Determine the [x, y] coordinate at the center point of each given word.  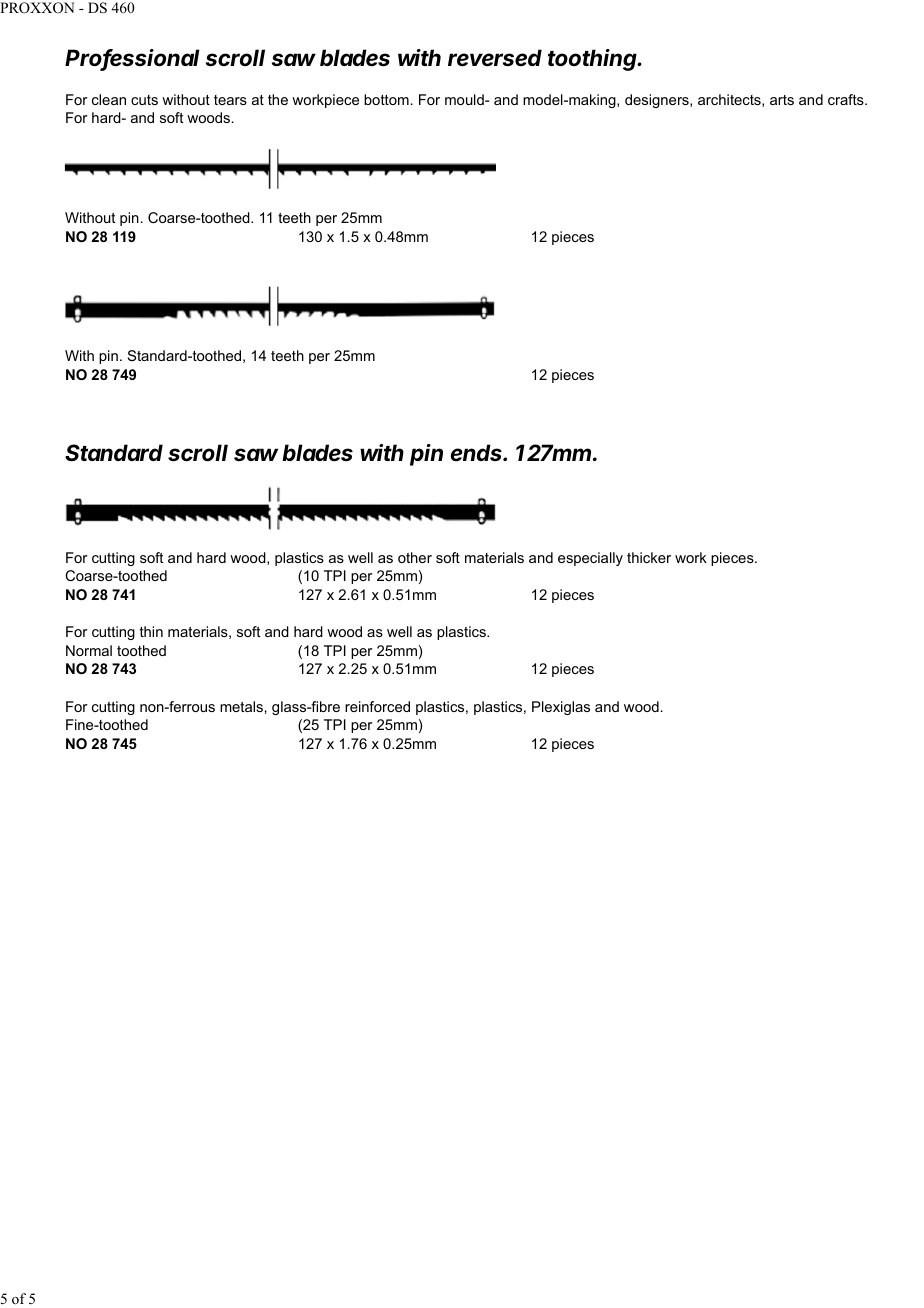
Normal [89, 650]
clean [109, 99]
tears [230, 100]
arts [782, 100]
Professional [132, 59]
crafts [847, 99]
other [415, 557]
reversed [495, 58]
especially [590, 559]
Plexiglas [561, 708]
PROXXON [37, 8]
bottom [386, 99]
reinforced [377, 706]
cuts [144, 100]
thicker [649, 557]
